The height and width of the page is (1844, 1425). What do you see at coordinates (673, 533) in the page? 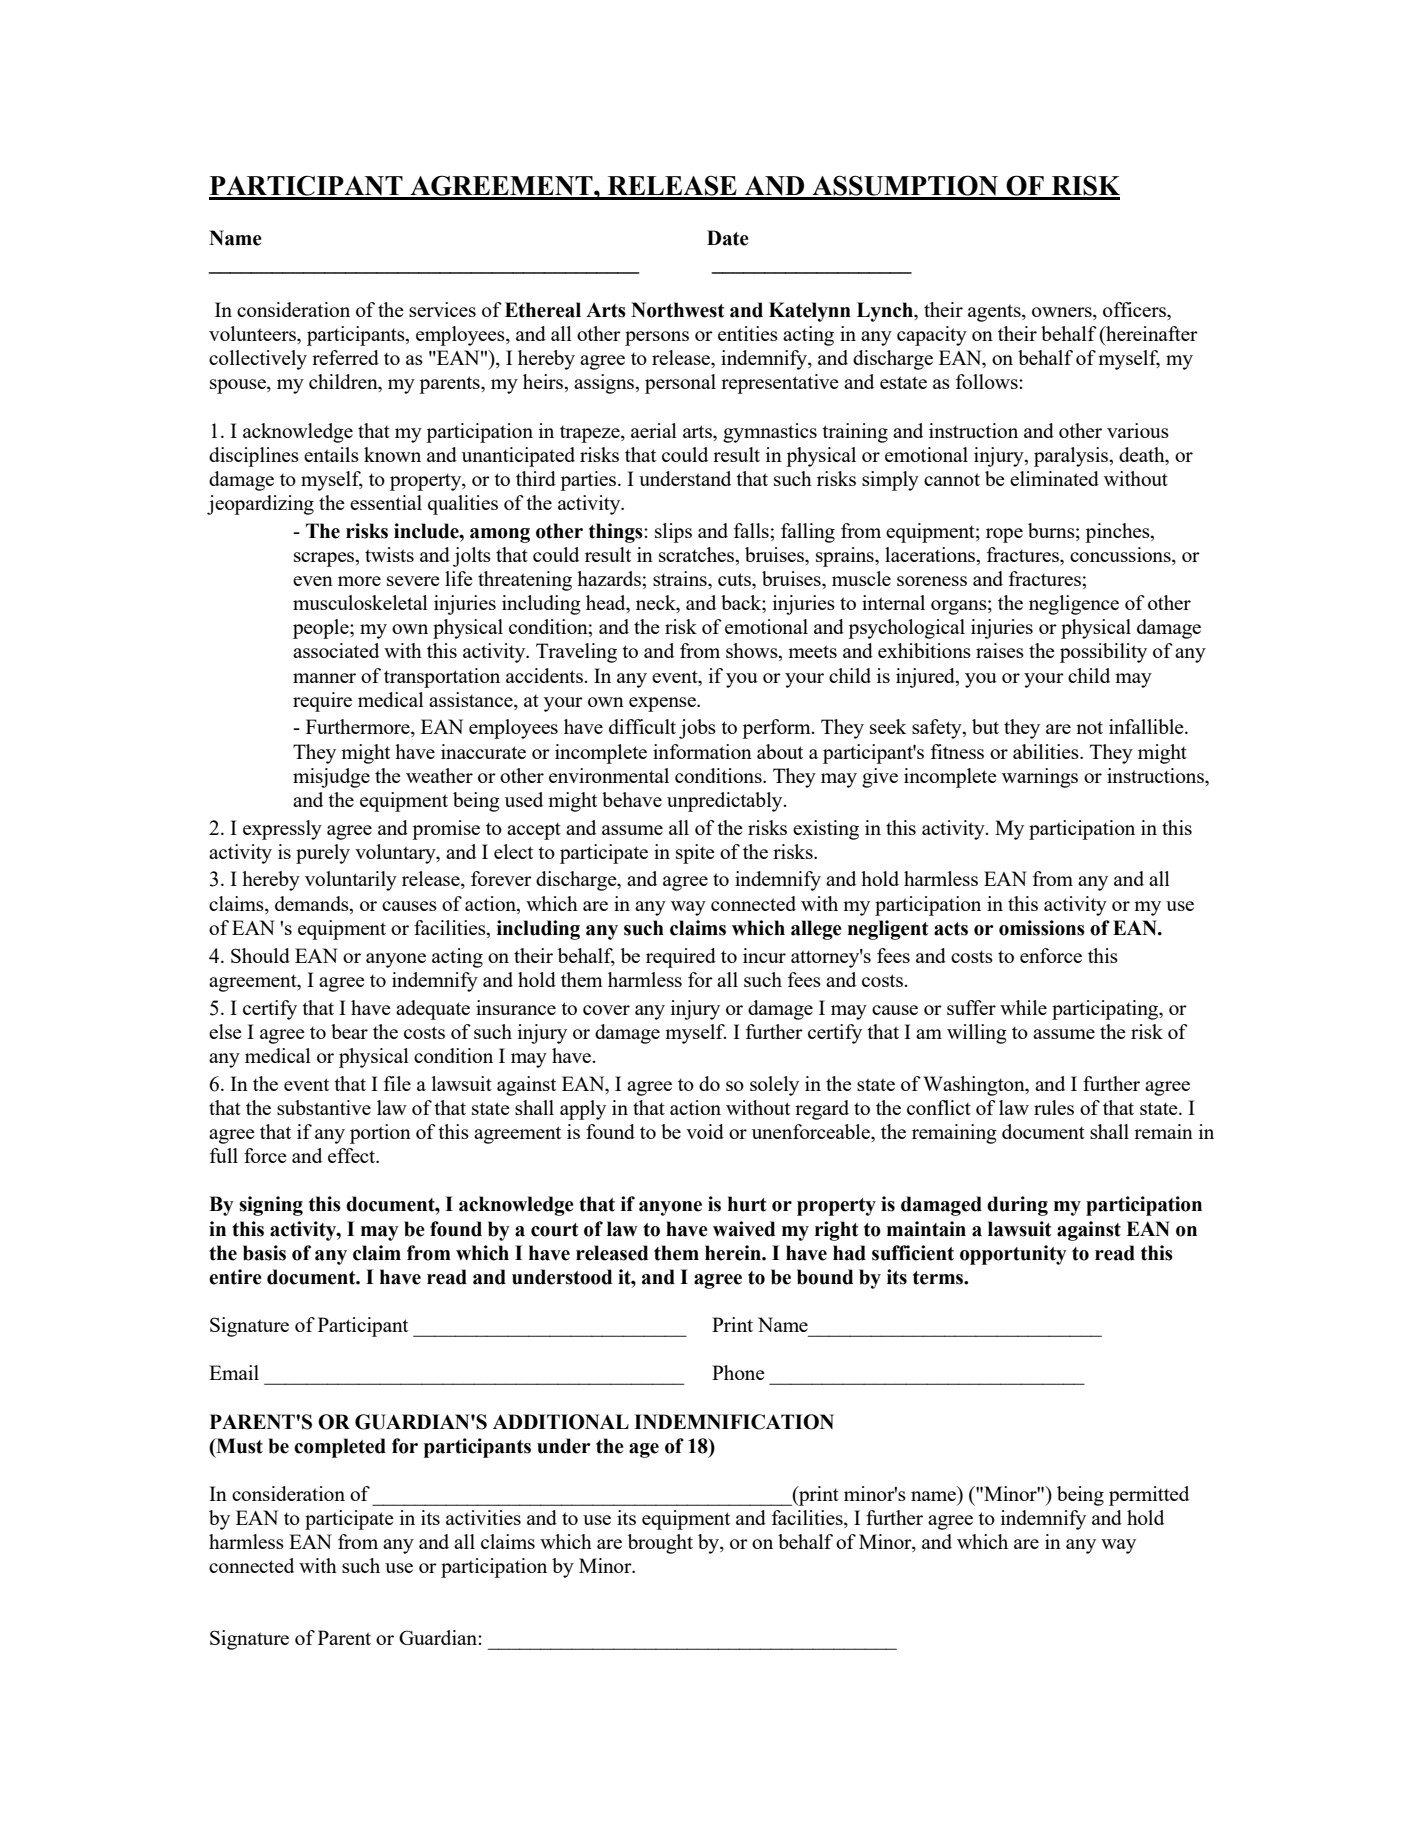
I see `slips` at bounding box center [673, 533].
